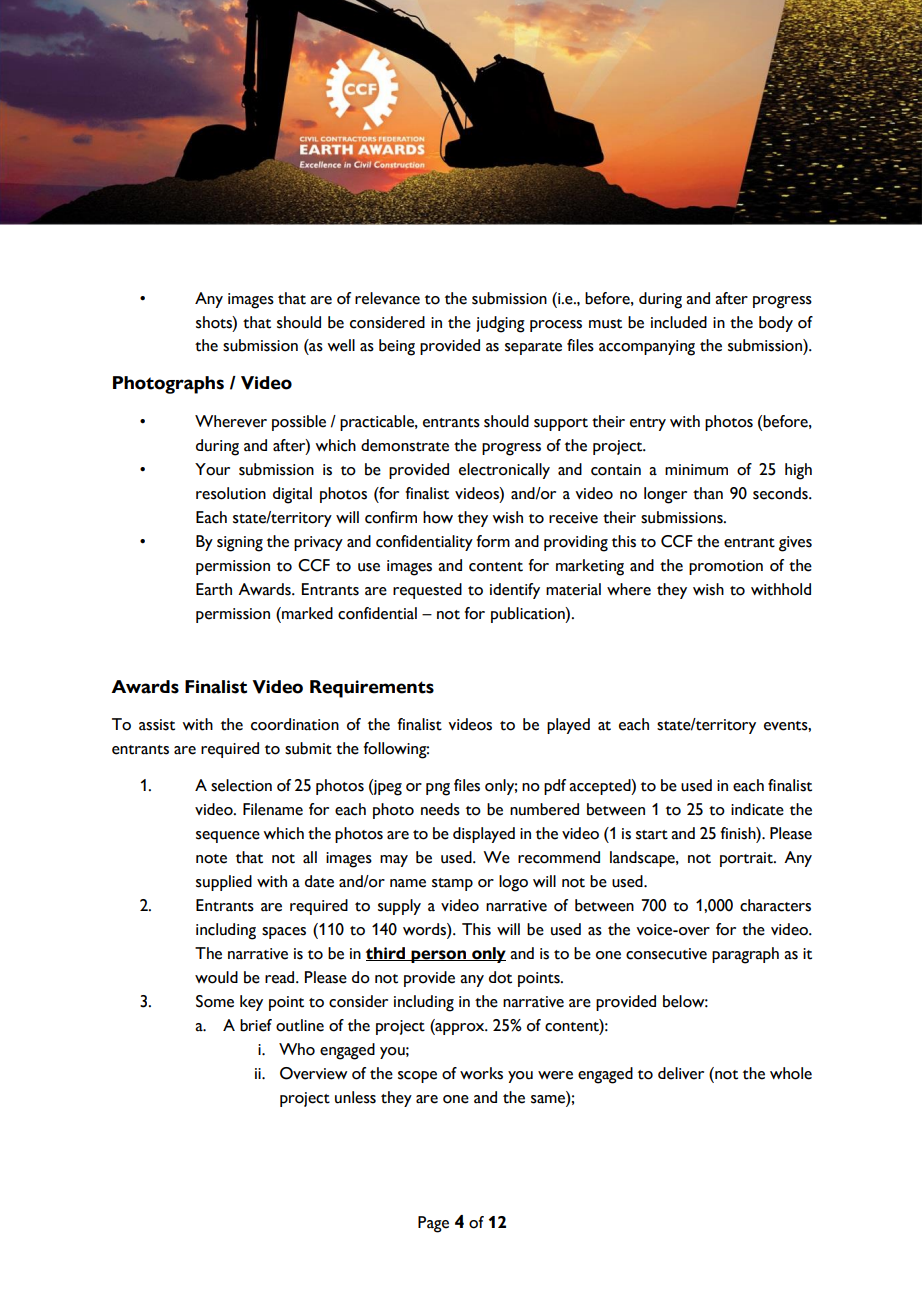 The image size is (924, 1308). Describe the element at coordinates (224, 883) in the document. I see `supplied` at that location.
